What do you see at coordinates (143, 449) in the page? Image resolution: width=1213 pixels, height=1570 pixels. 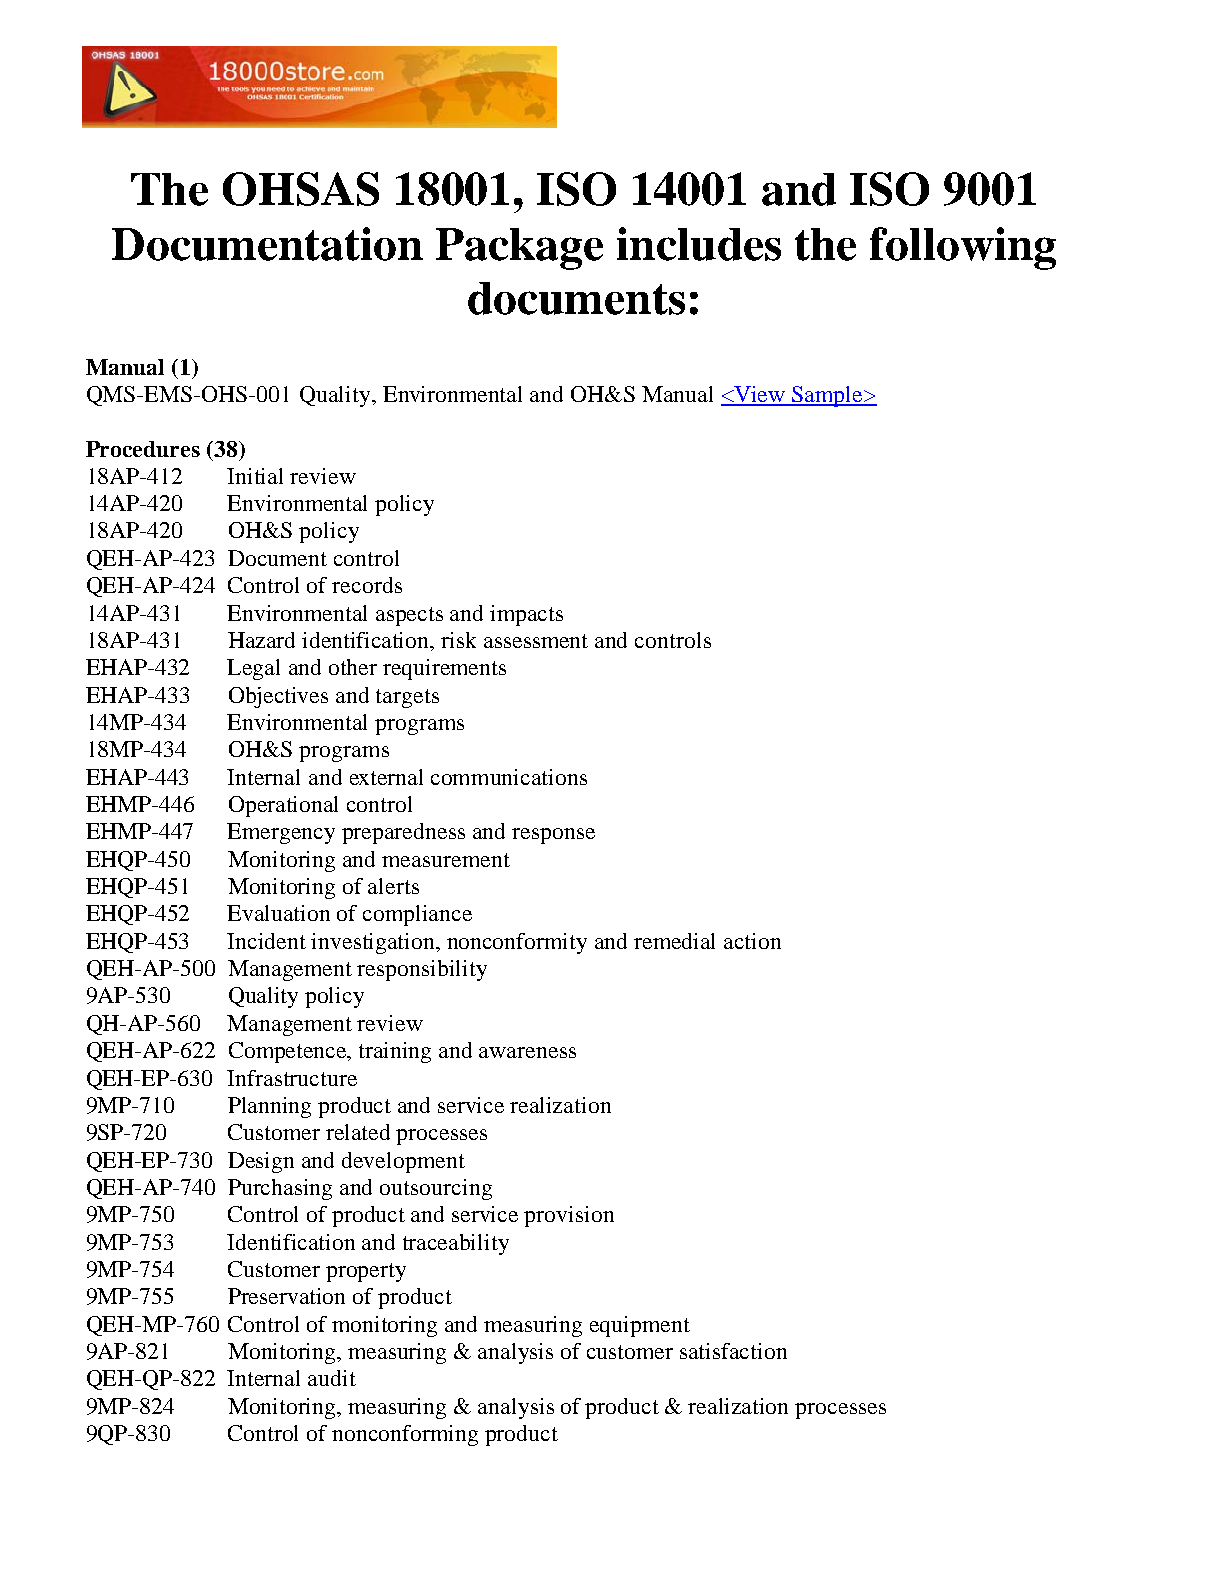 I see `Procedures` at bounding box center [143, 449].
